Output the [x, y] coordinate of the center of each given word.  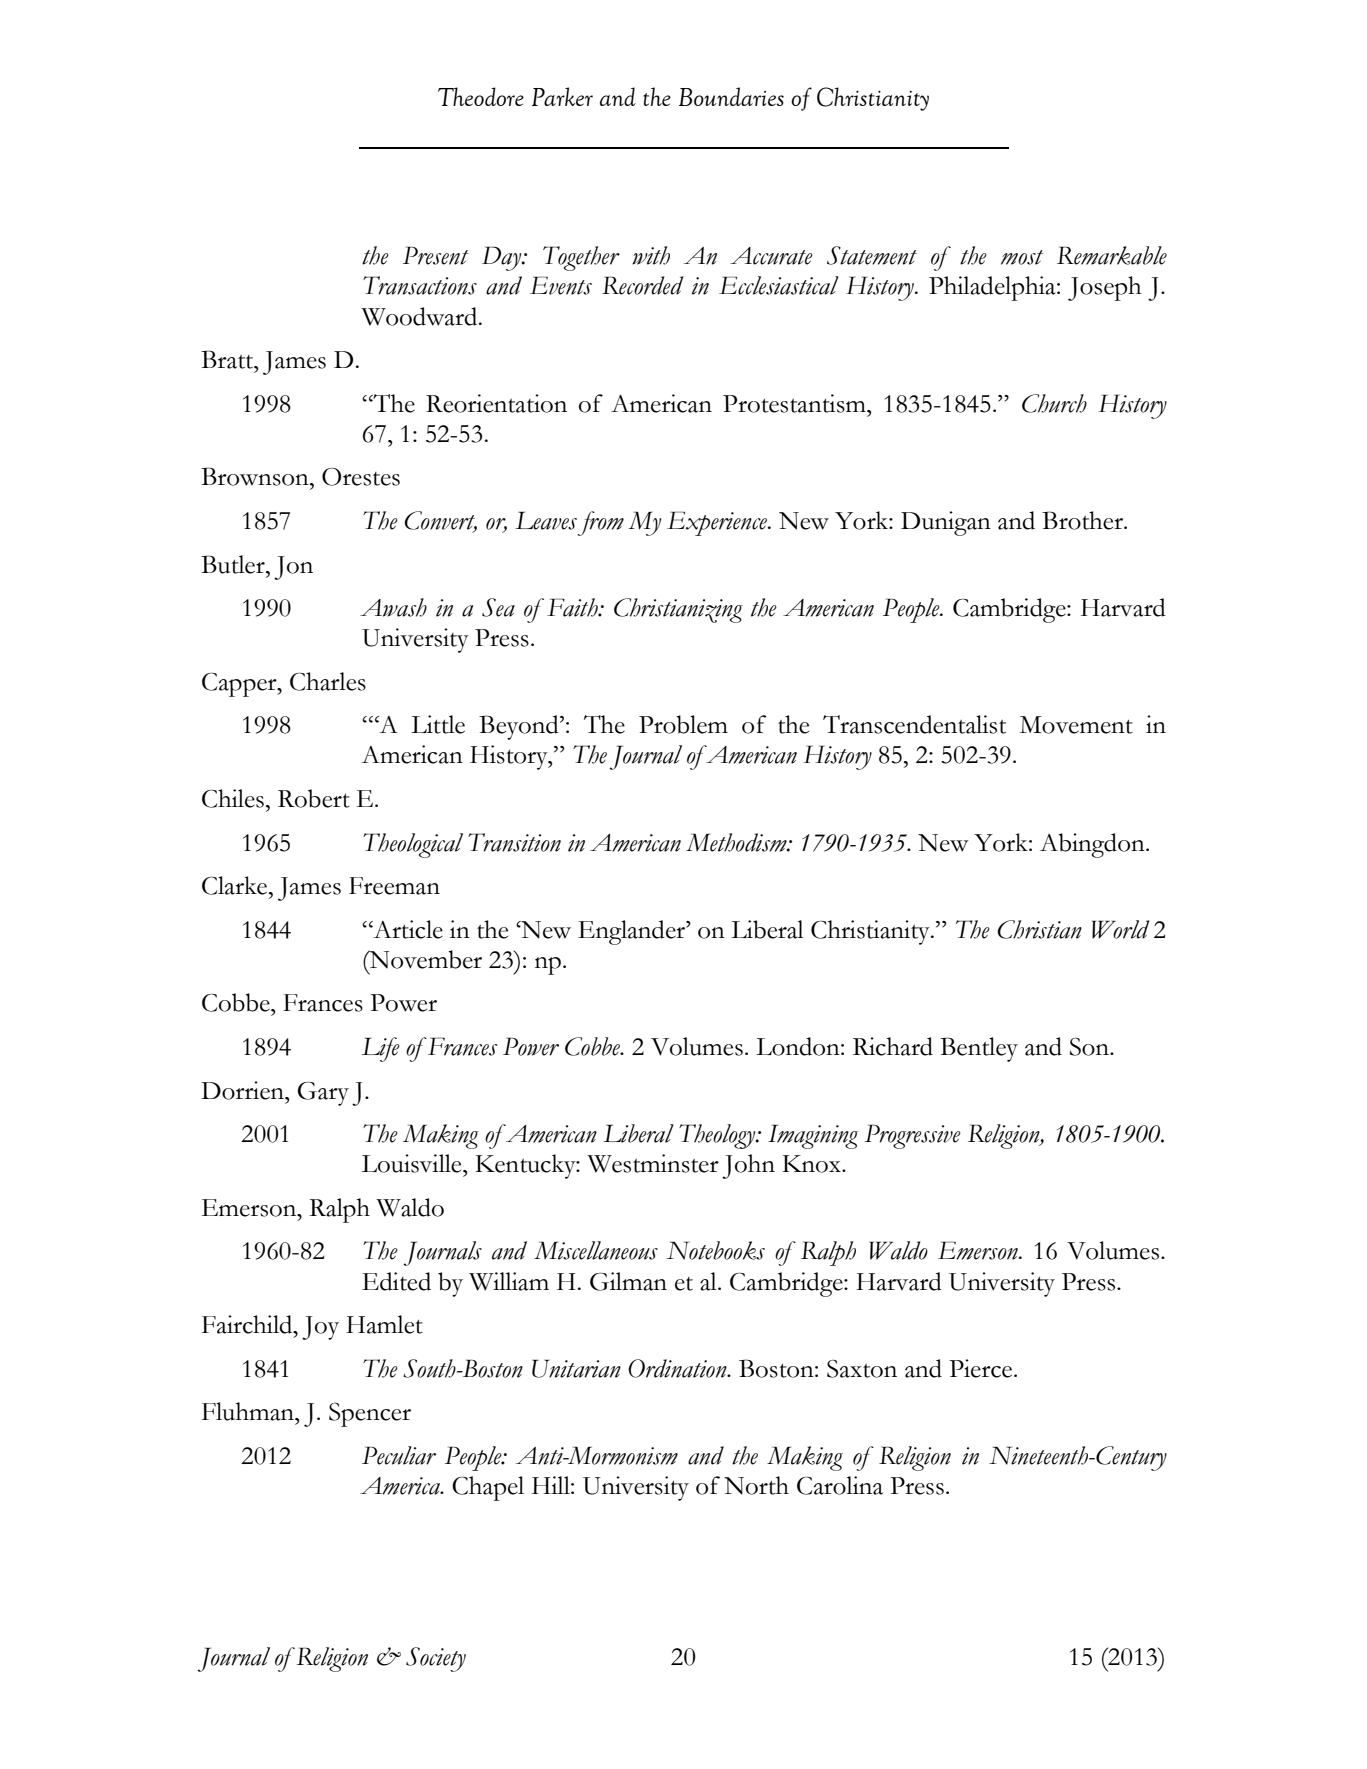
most [1022, 257]
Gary [323, 1094]
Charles [328, 681]
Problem [683, 724]
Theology [718, 1136]
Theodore [481, 96]
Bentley [979, 1049]
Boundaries [731, 96]
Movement [1076, 725]
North [756, 1485]
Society [436, 1659]
